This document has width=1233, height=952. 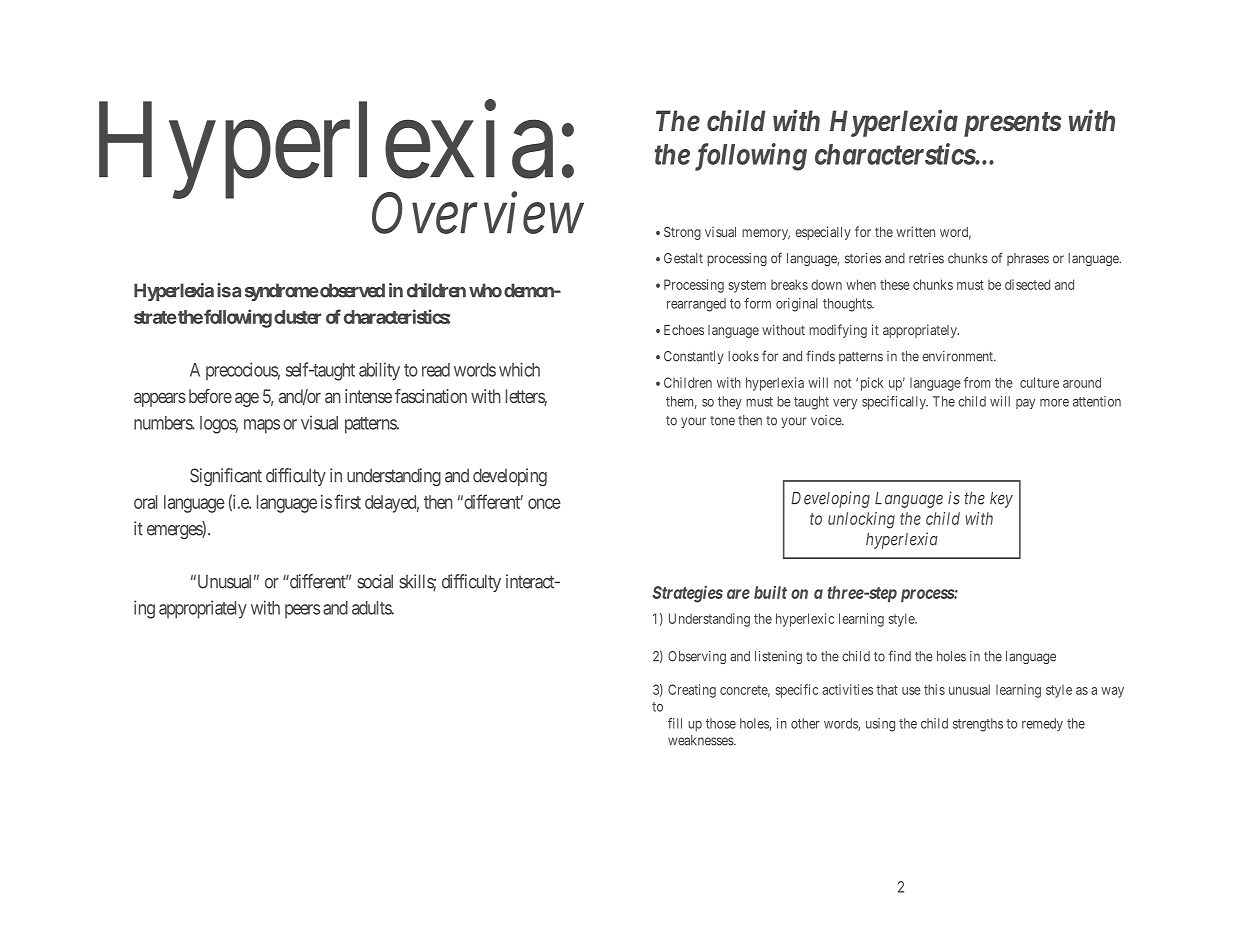 What do you see at coordinates (682, 233) in the document?
I see `Strong` at bounding box center [682, 233].
